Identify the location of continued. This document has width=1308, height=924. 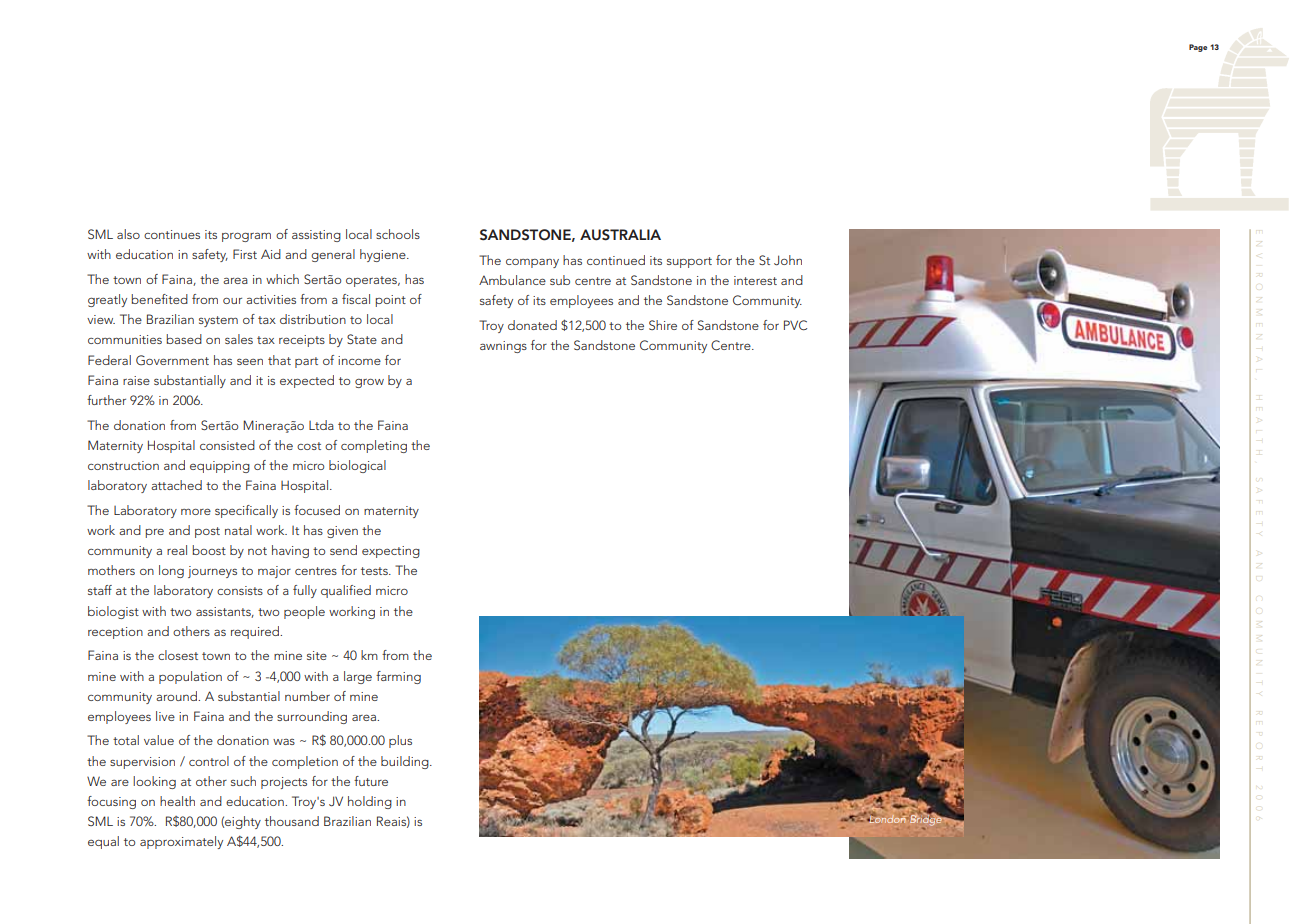
(616, 260).
